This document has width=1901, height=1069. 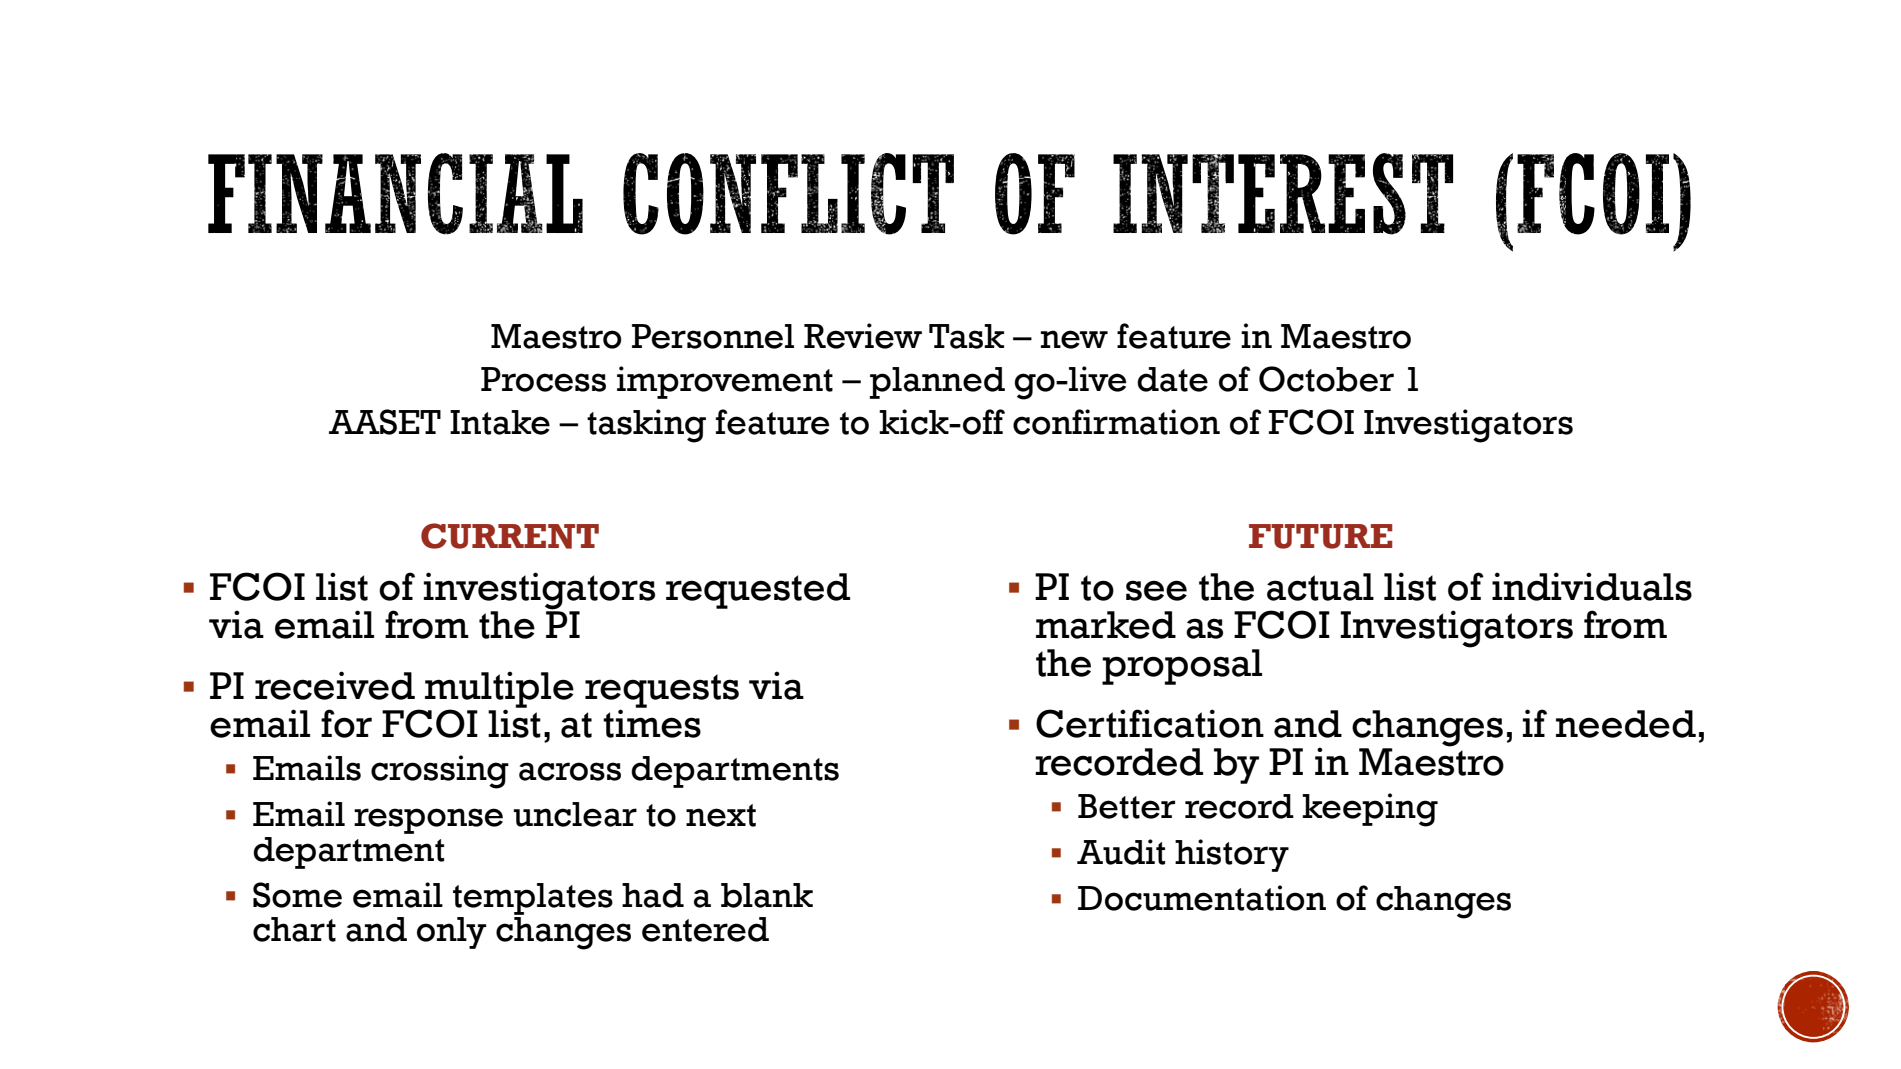 I want to click on only, so click(x=452, y=933).
